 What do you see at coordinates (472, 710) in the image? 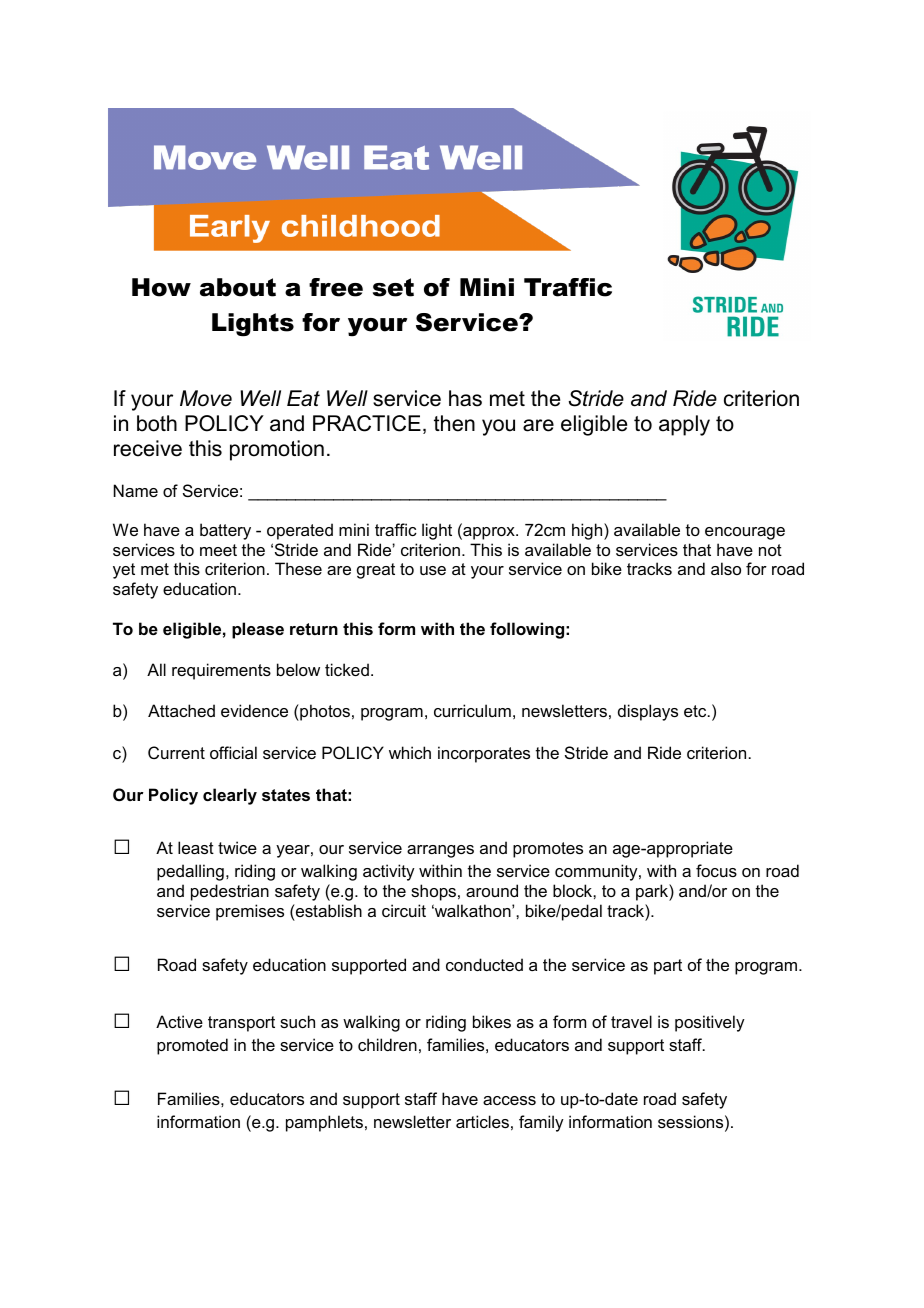
I see `curriculum` at bounding box center [472, 710].
